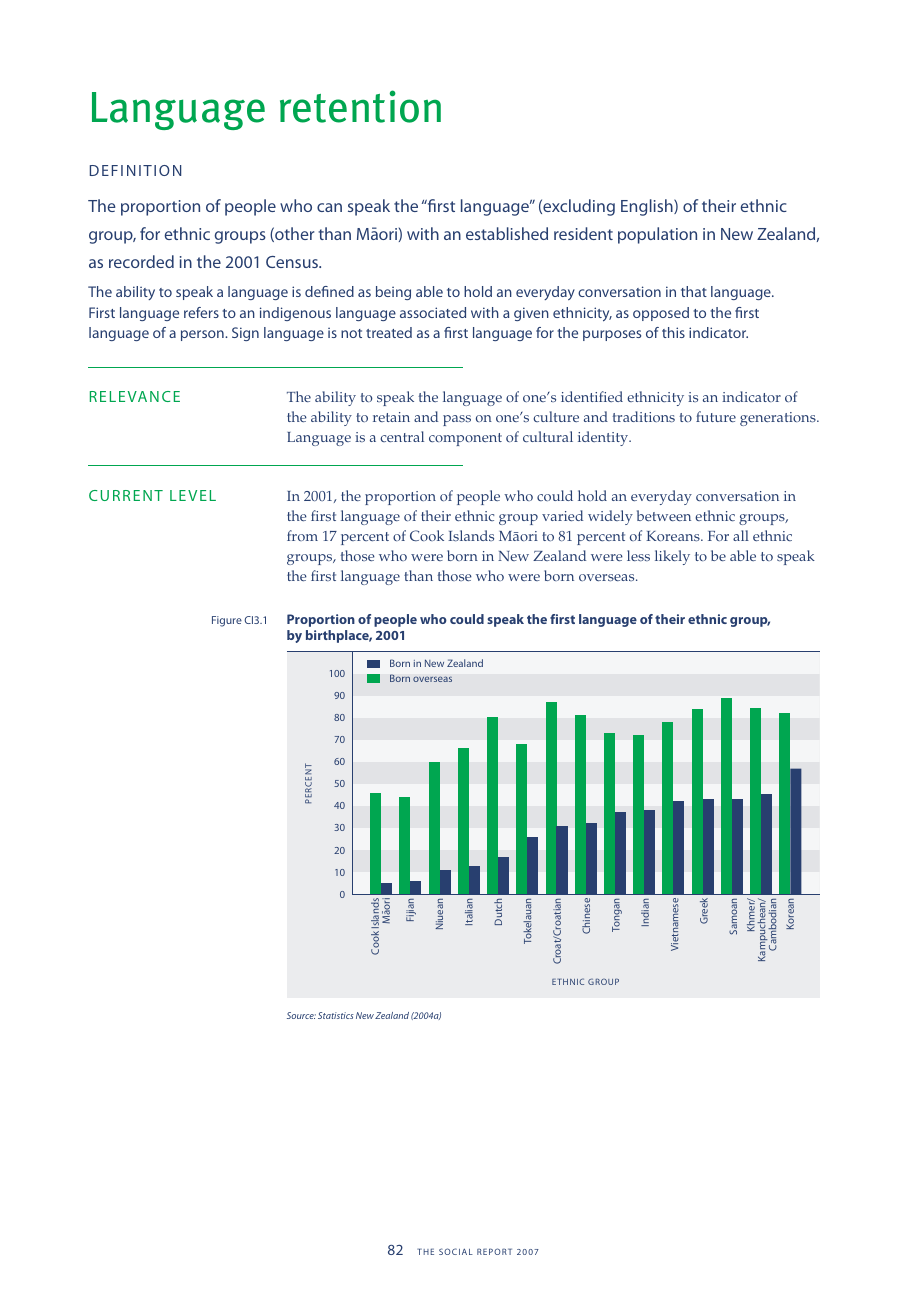  I want to click on likely, so click(672, 557).
